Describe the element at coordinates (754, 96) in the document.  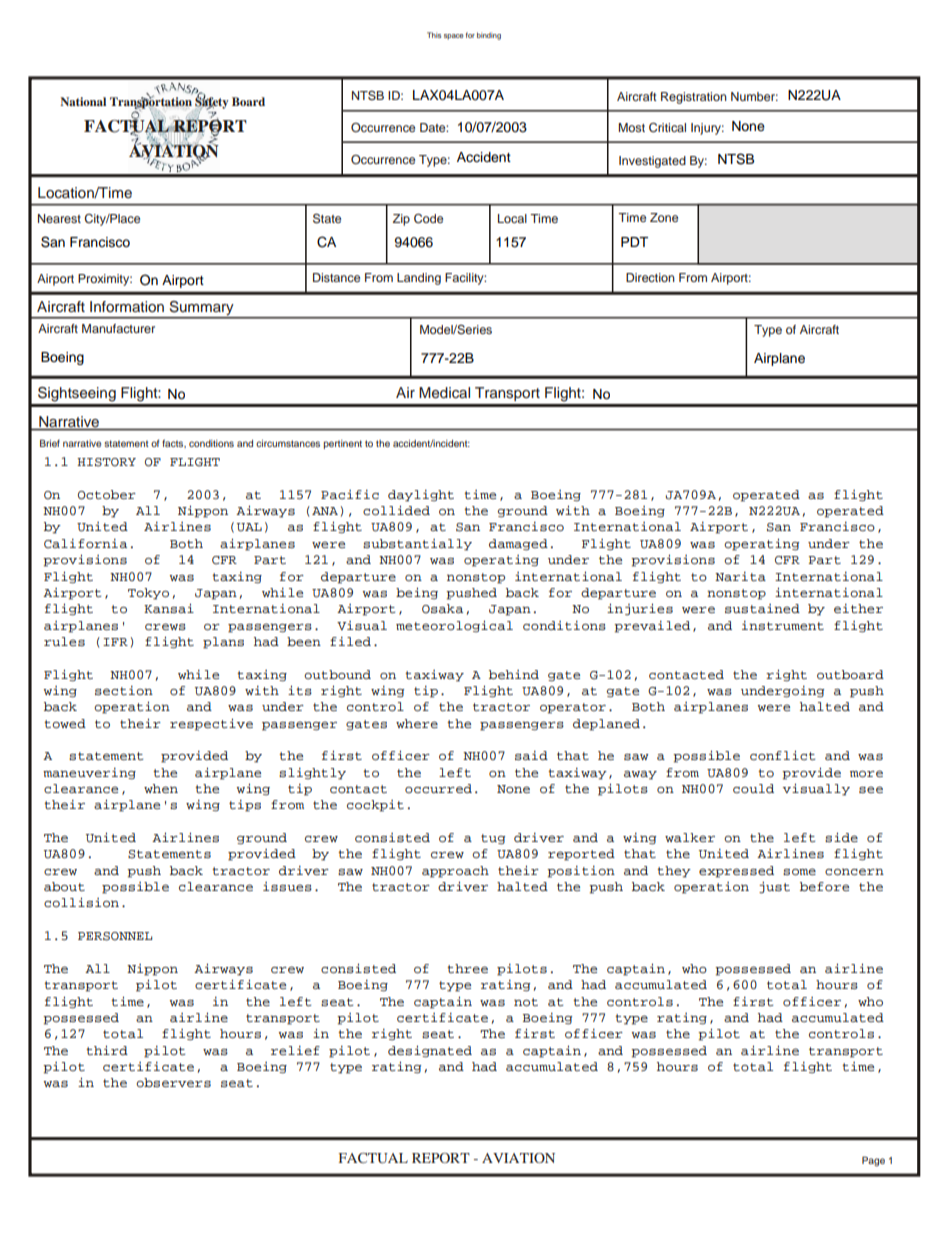
I see `Number` at that location.
